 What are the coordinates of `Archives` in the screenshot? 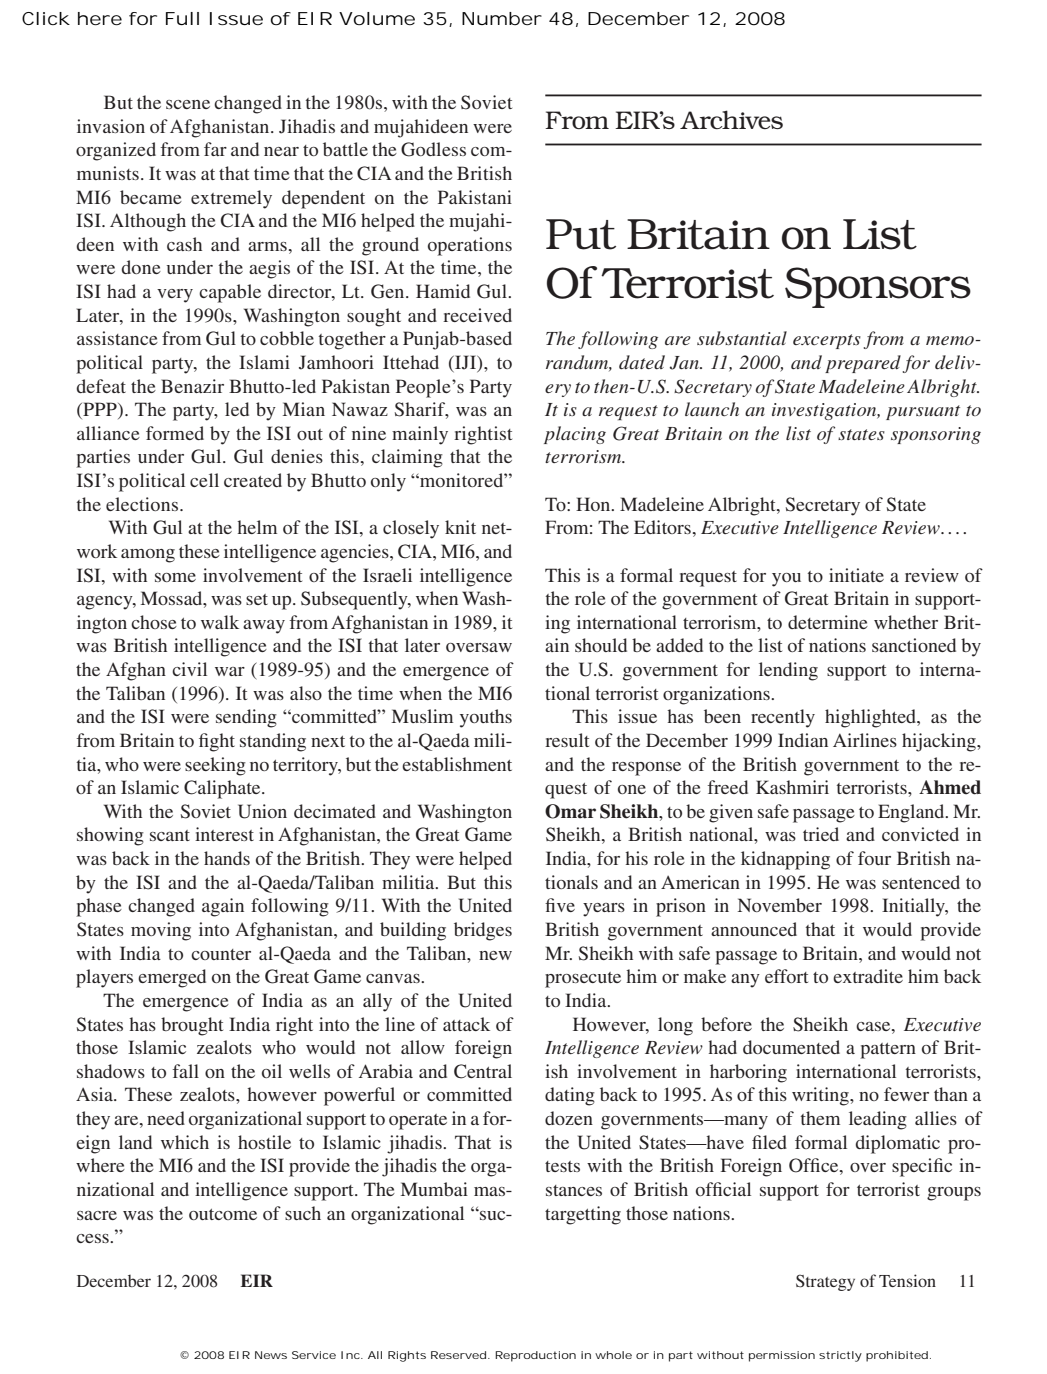 It's located at (731, 119).
